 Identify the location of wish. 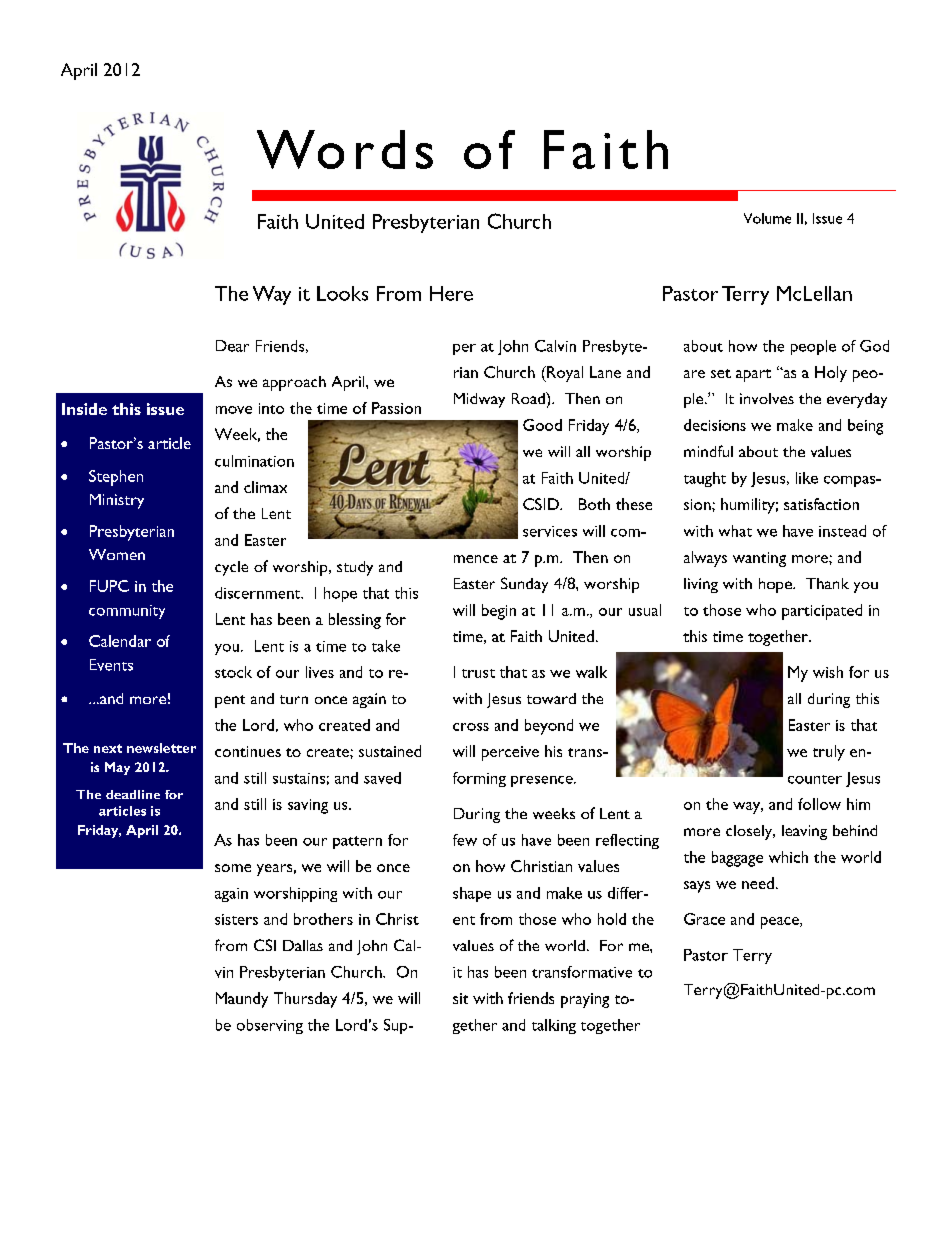
(828, 672).
